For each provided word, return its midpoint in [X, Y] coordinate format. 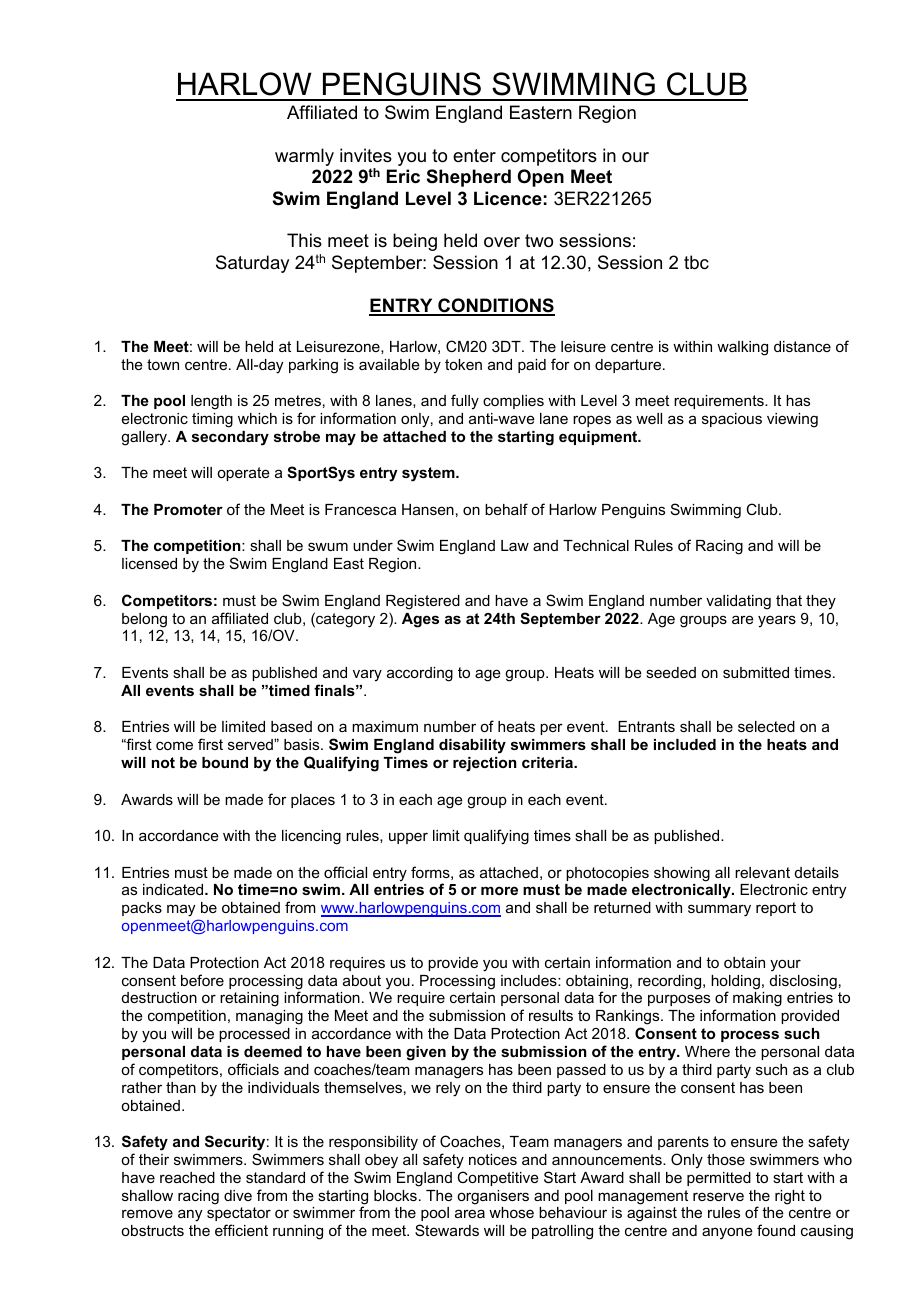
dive [238, 1195]
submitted [756, 672]
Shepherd [469, 178]
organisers [493, 1197]
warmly [304, 157]
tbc [696, 262]
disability [472, 746]
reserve [718, 1196]
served [251, 744]
